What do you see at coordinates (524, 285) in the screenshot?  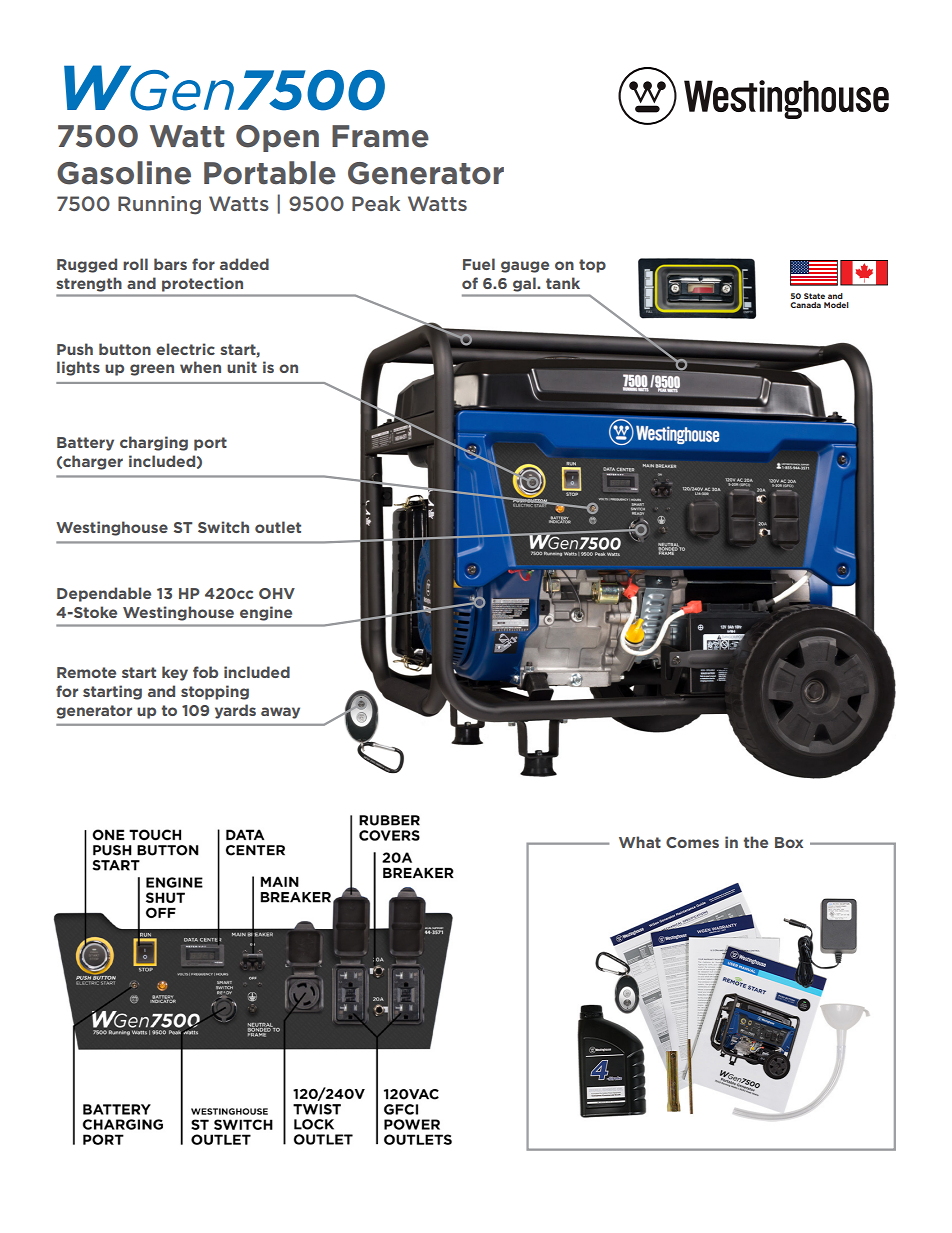 I see `gal` at bounding box center [524, 285].
